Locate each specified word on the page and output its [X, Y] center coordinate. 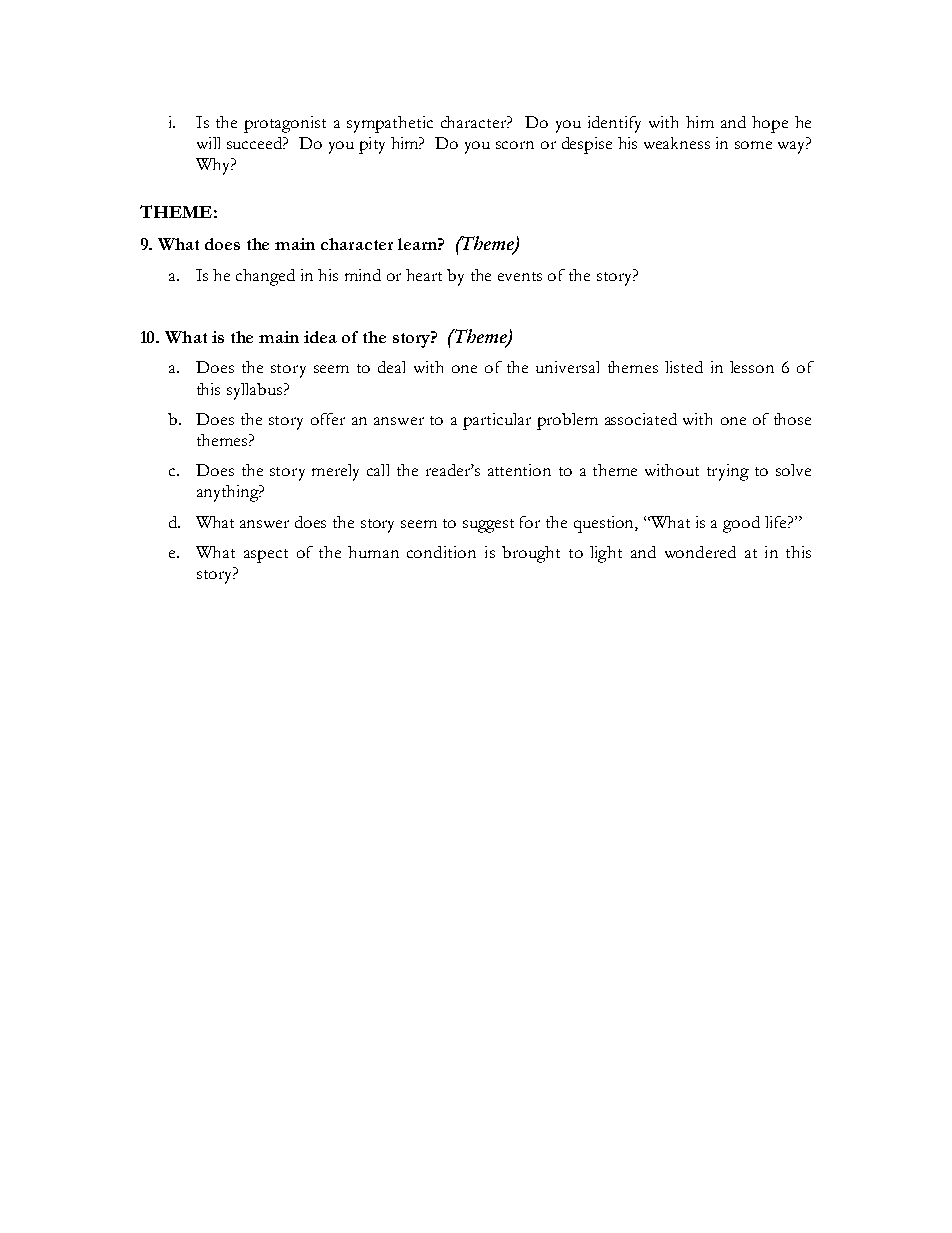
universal [567, 367]
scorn [515, 145]
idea [320, 337]
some [753, 145]
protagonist [285, 124]
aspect [266, 556]
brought [531, 554]
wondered [700, 552]
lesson [752, 367]
